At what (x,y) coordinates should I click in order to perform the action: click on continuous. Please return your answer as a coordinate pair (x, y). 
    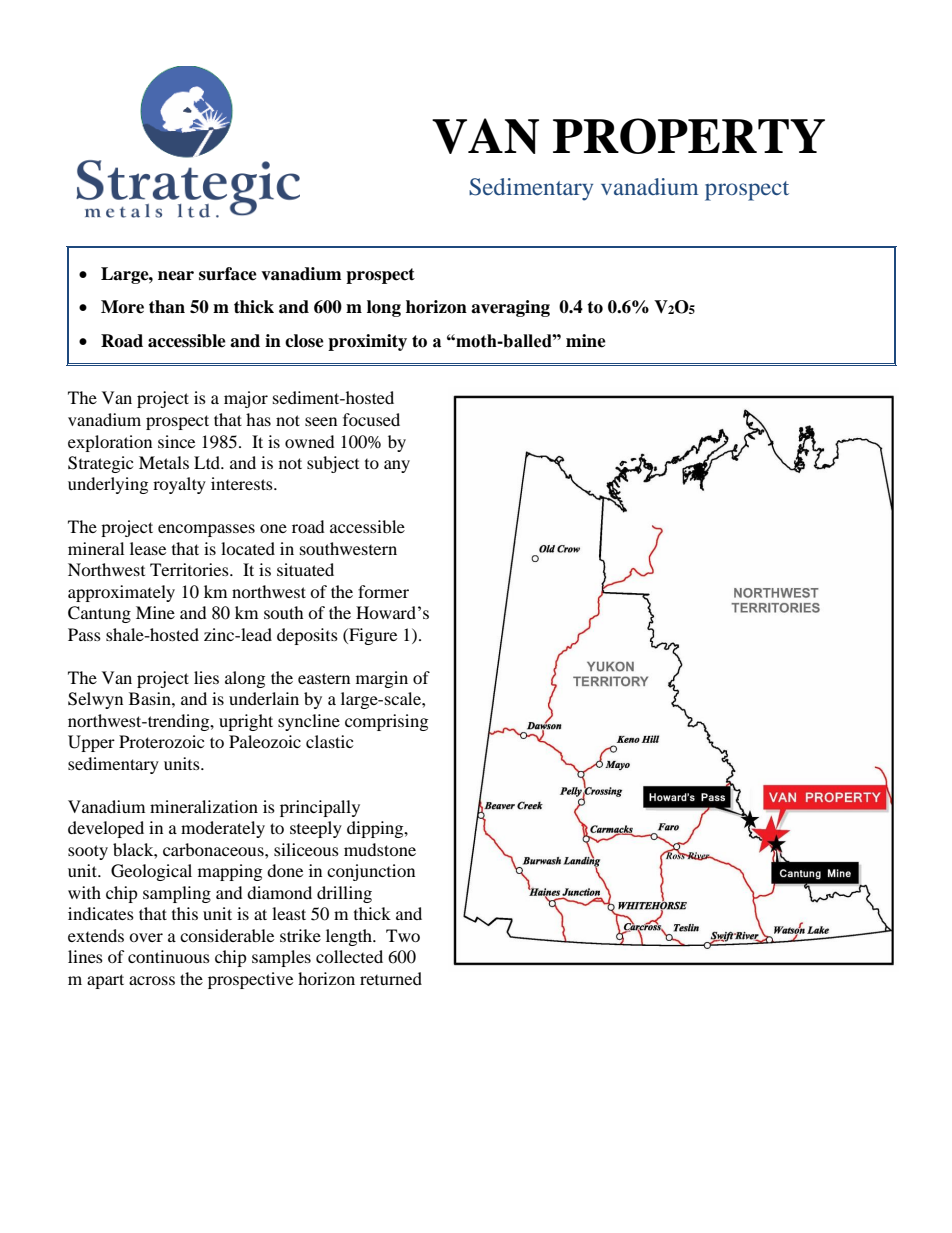
    Looking at the image, I should click on (169, 956).
